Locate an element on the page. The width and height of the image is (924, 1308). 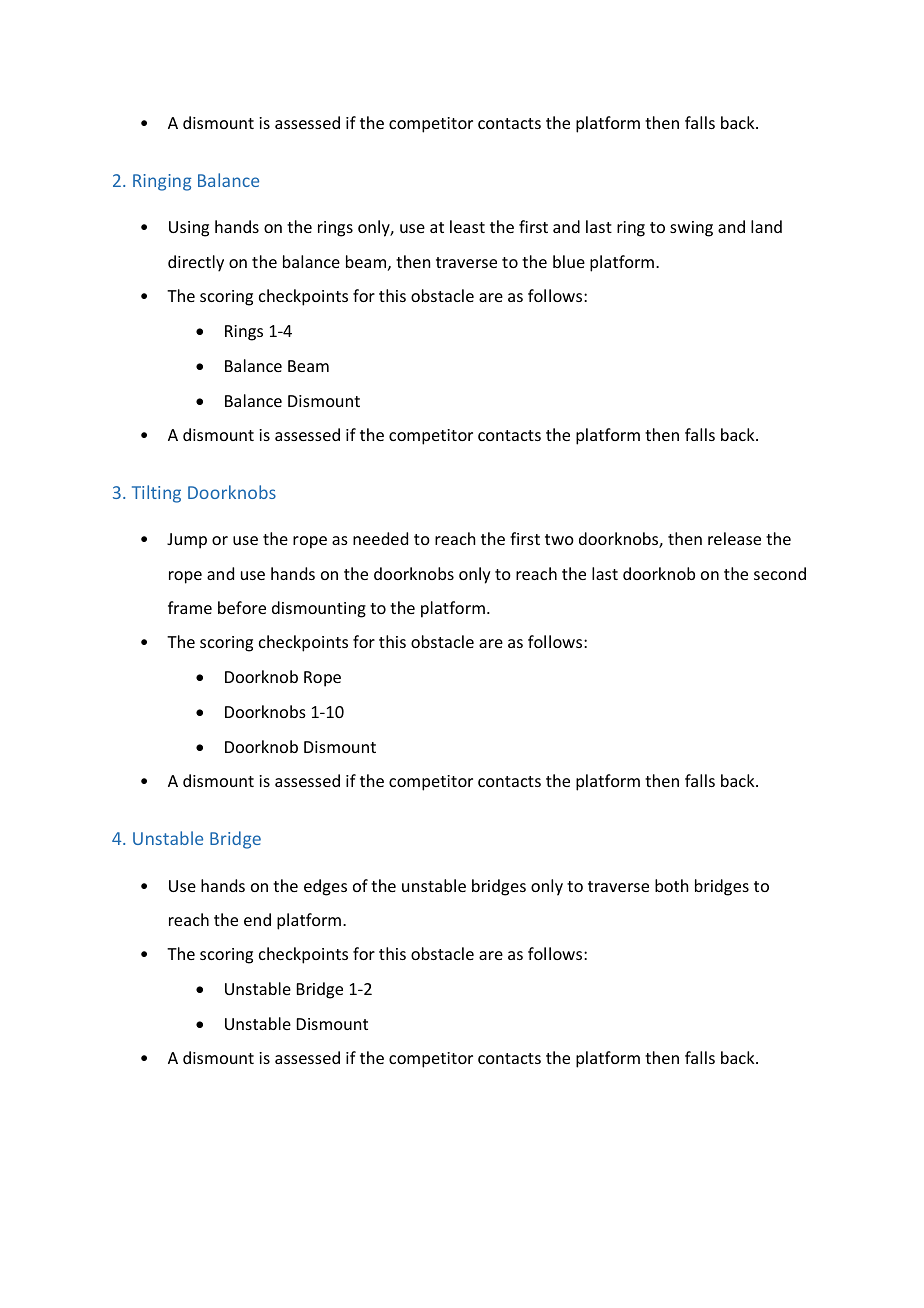
swing is located at coordinates (691, 229).
